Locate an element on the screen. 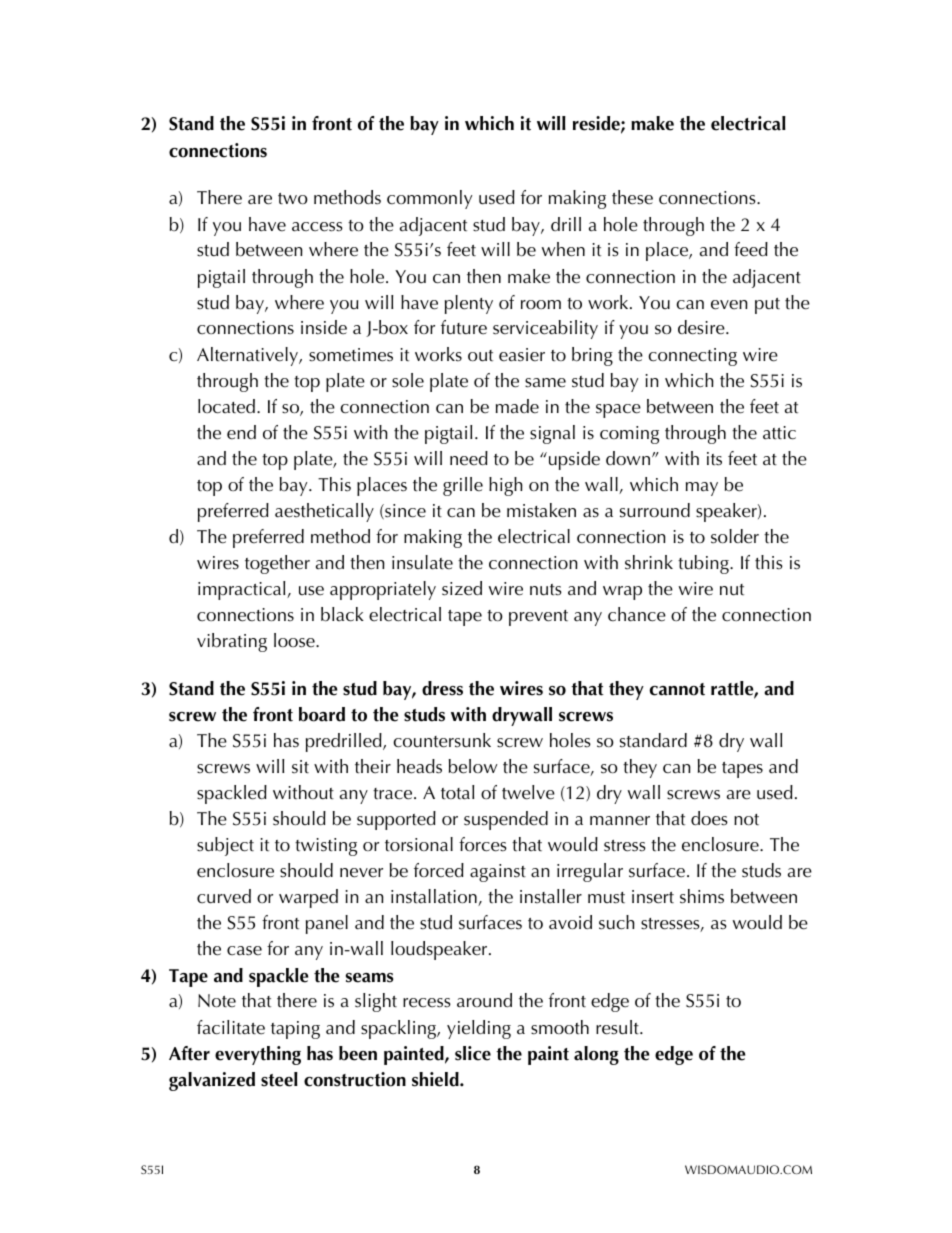  result is located at coordinates (618, 1027).
